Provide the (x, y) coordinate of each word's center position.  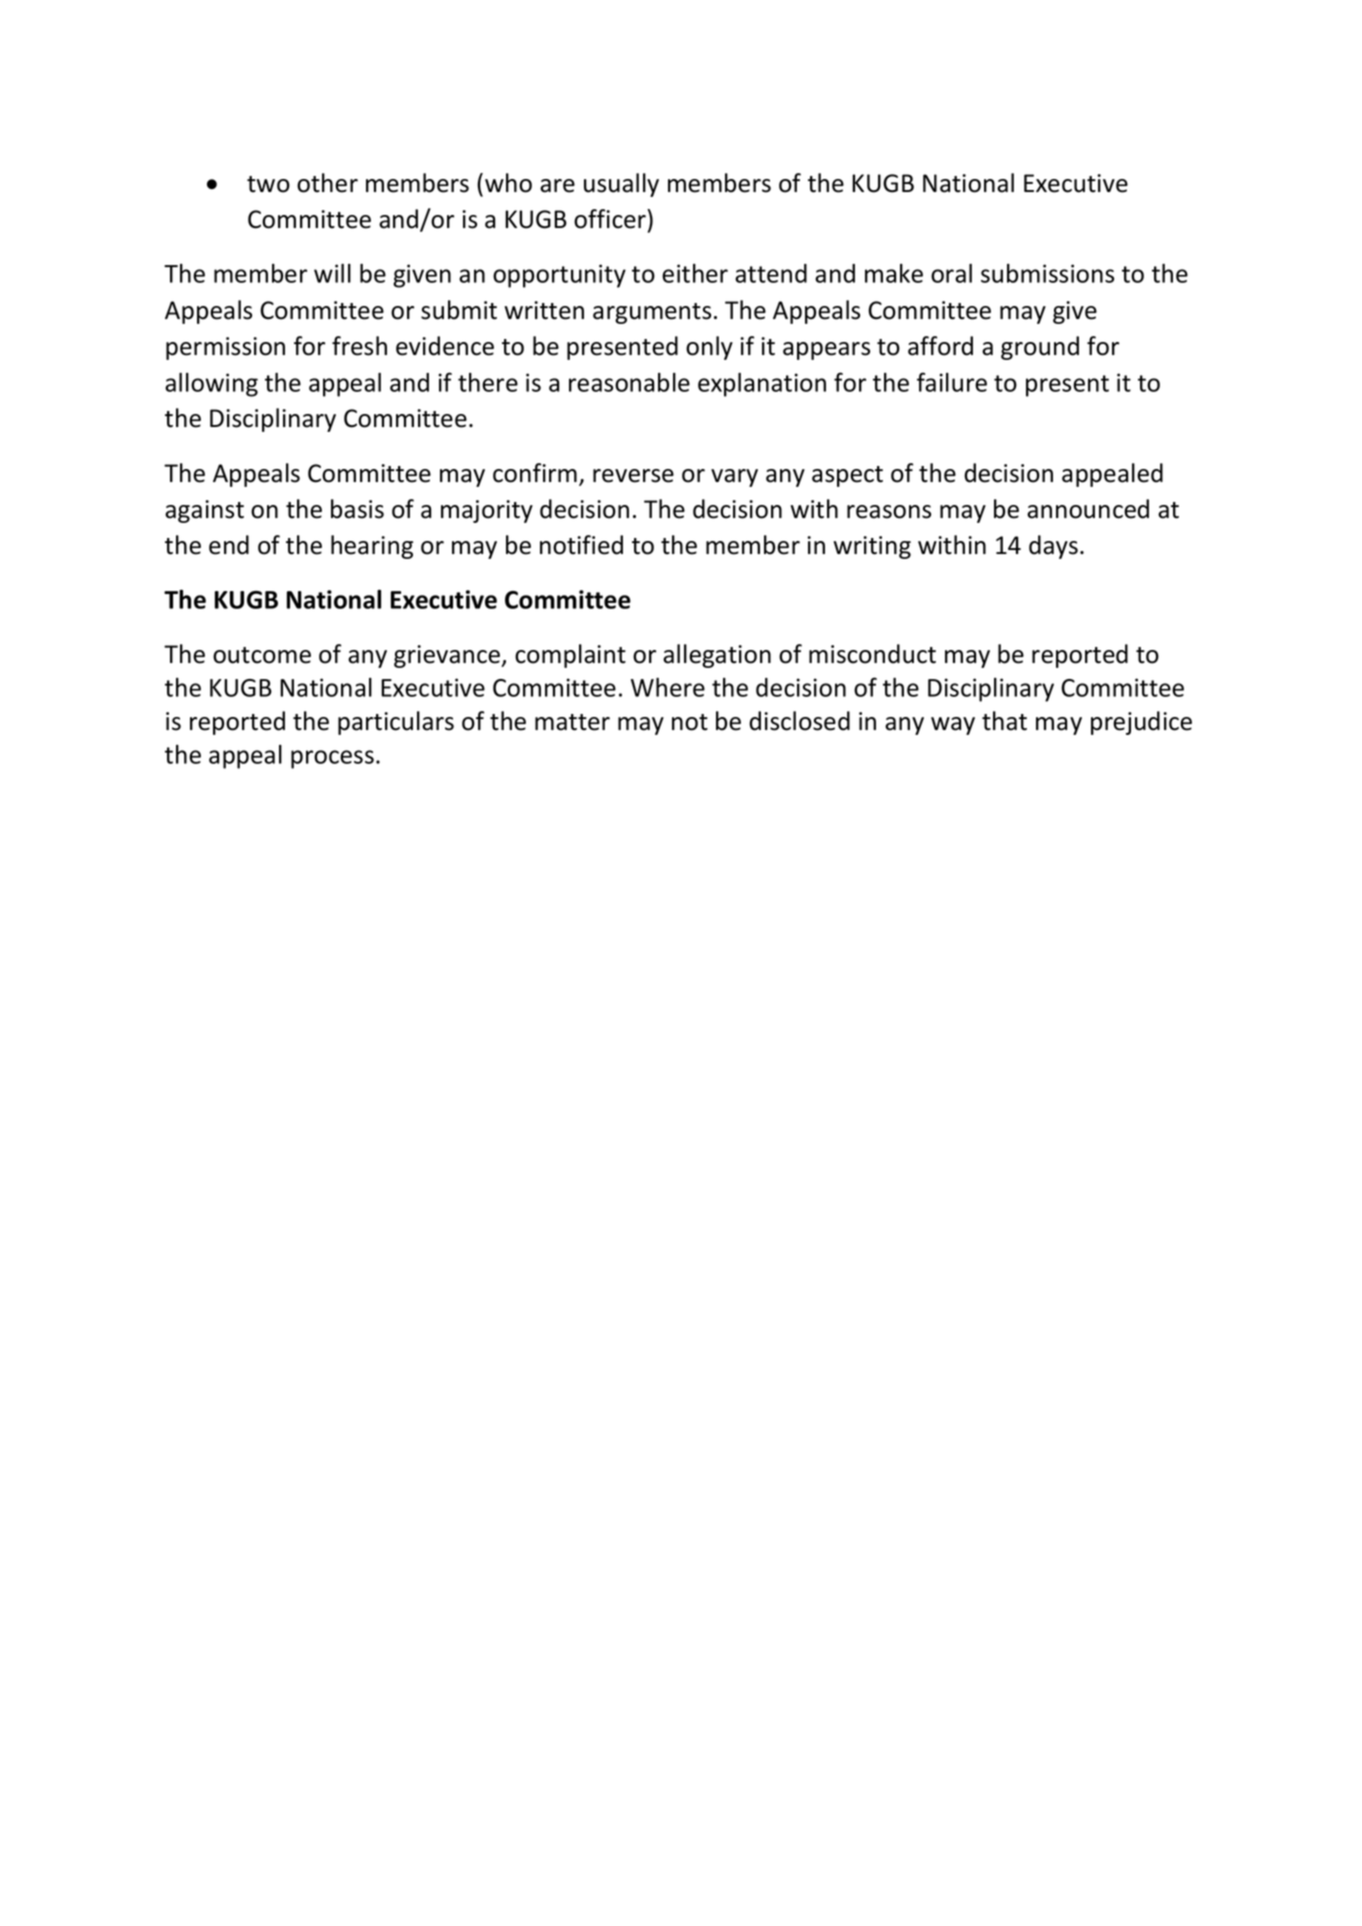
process (332, 759)
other (327, 183)
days (1053, 547)
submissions (1047, 273)
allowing (211, 384)
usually (621, 185)
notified (581, 545)
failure (952, 382)
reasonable (629, 382)
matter (572, 722)
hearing (372, 547)
